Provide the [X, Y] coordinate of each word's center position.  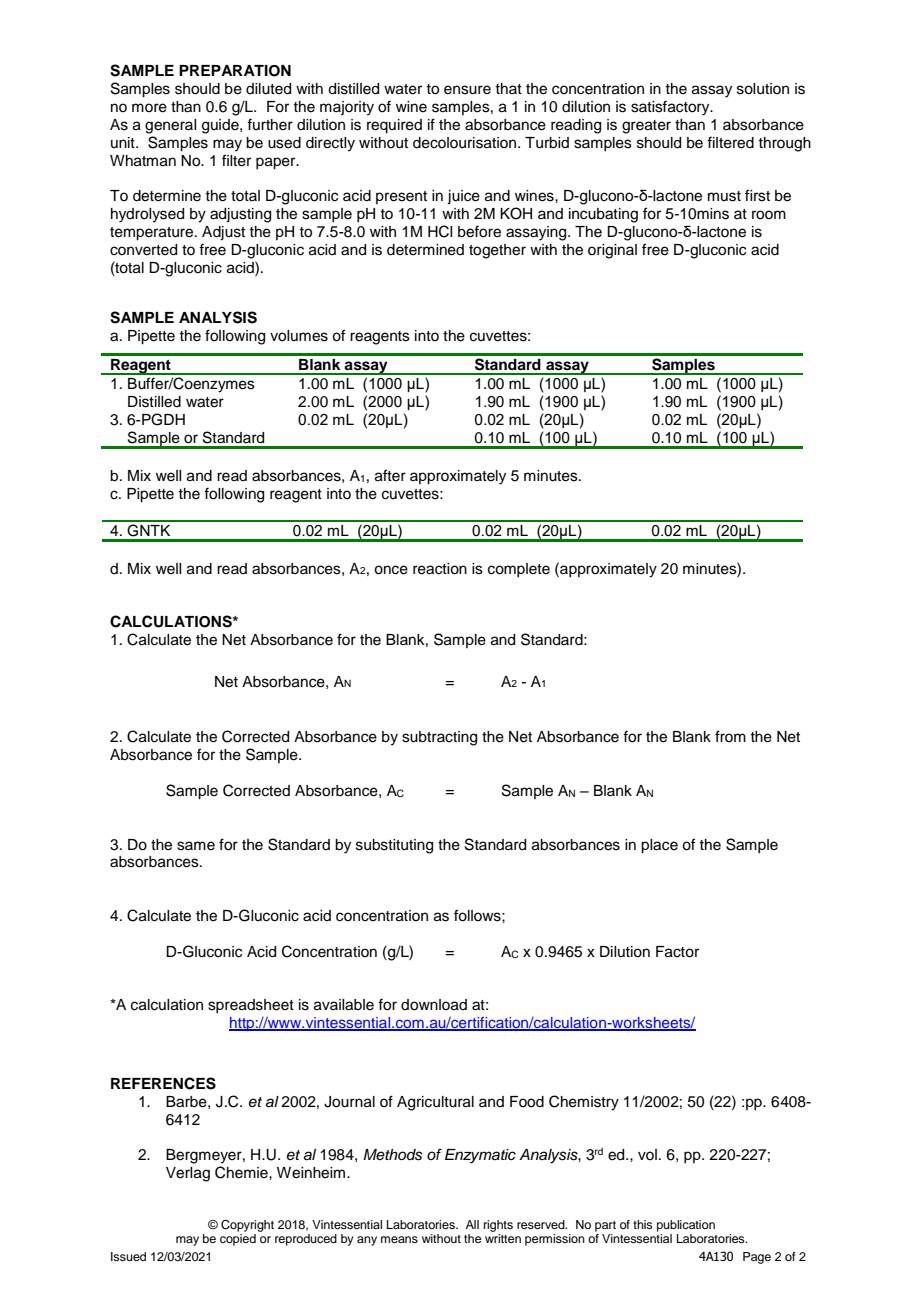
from [730, 736]
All [472, 1224]
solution [763, 89]
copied [238, 1240]
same [196, 846]
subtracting [439, 738]
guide [221, 126]
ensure [467, 90]
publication [686, 1226]
